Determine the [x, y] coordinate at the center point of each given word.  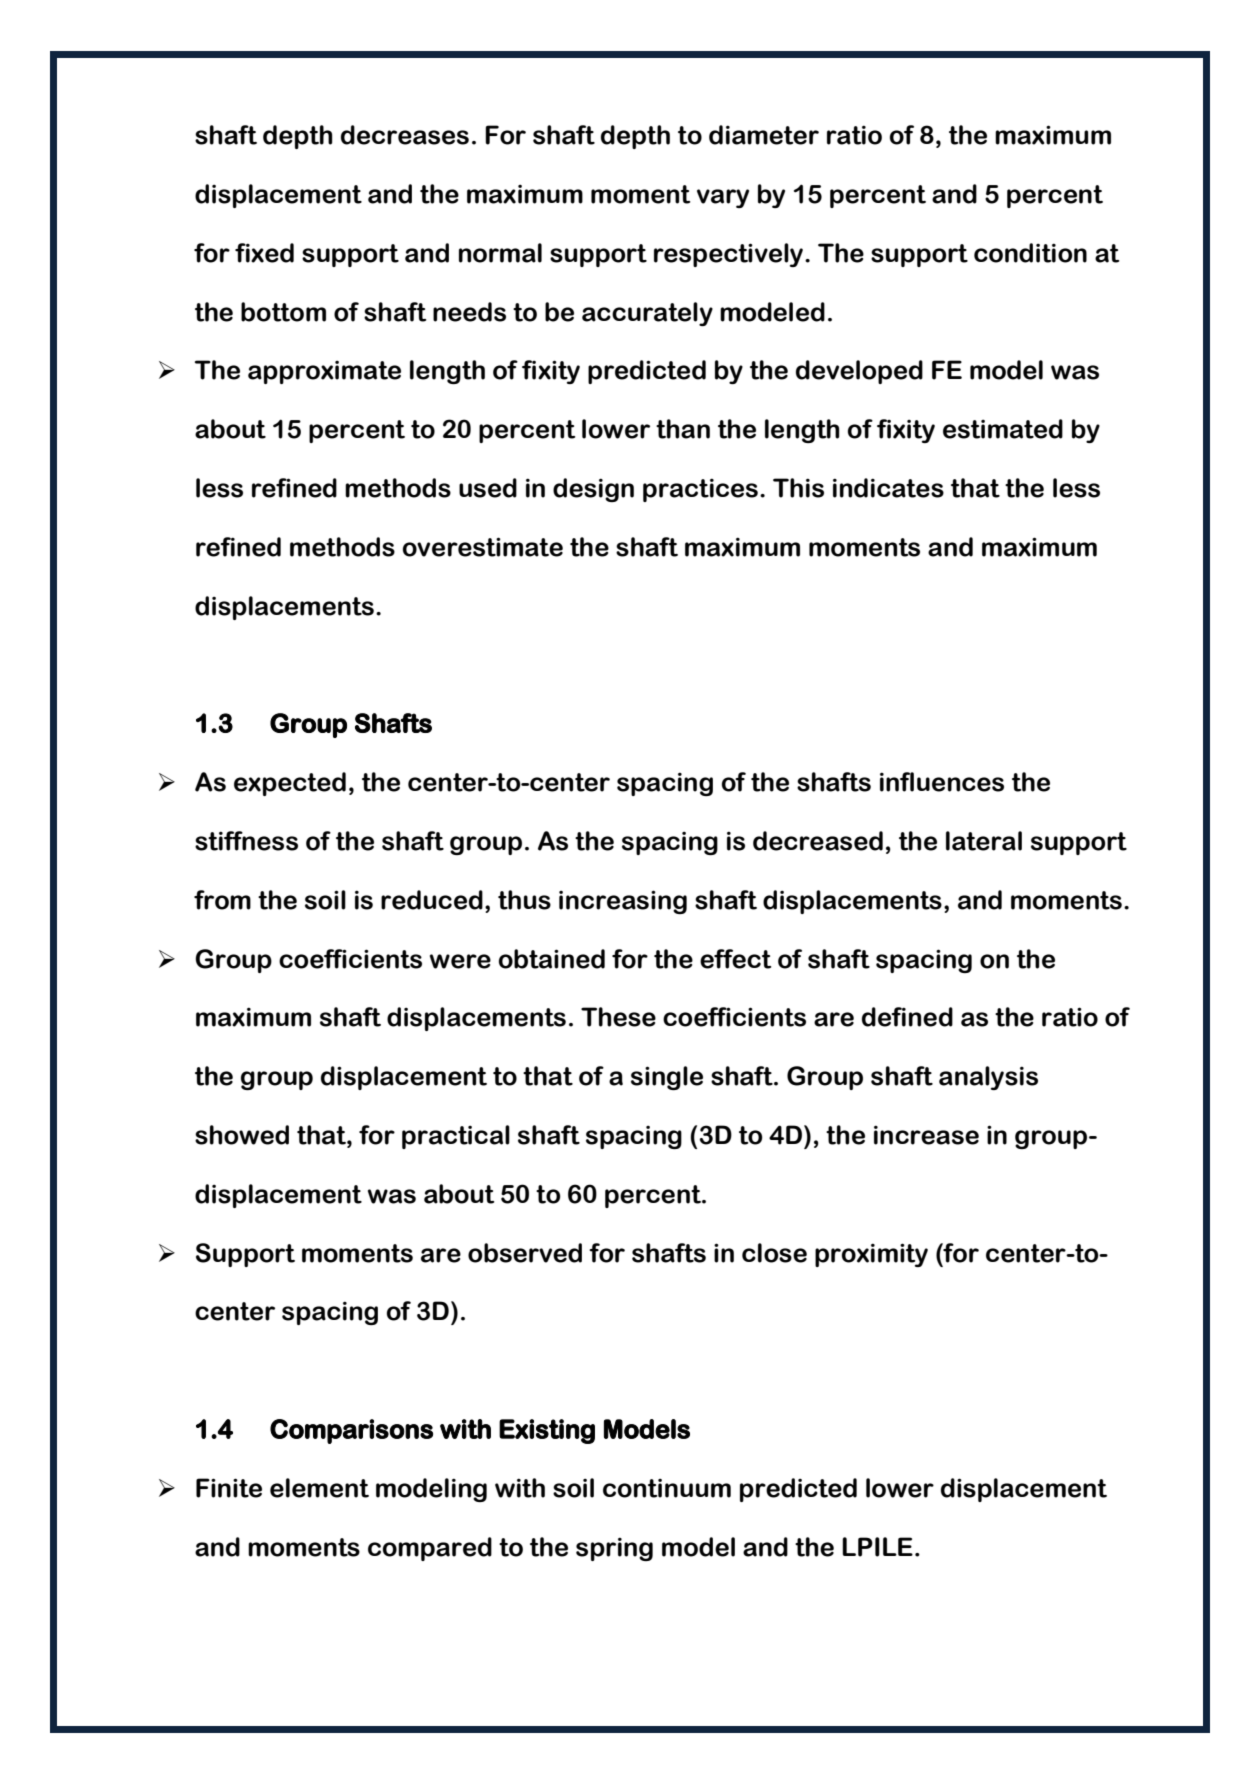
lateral [984, 841]
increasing [623, 902]
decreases [405, 135]
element [319, 1488]
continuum [667, 1488]
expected [290, 784]
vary [723, 198]
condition [1030, 253]
